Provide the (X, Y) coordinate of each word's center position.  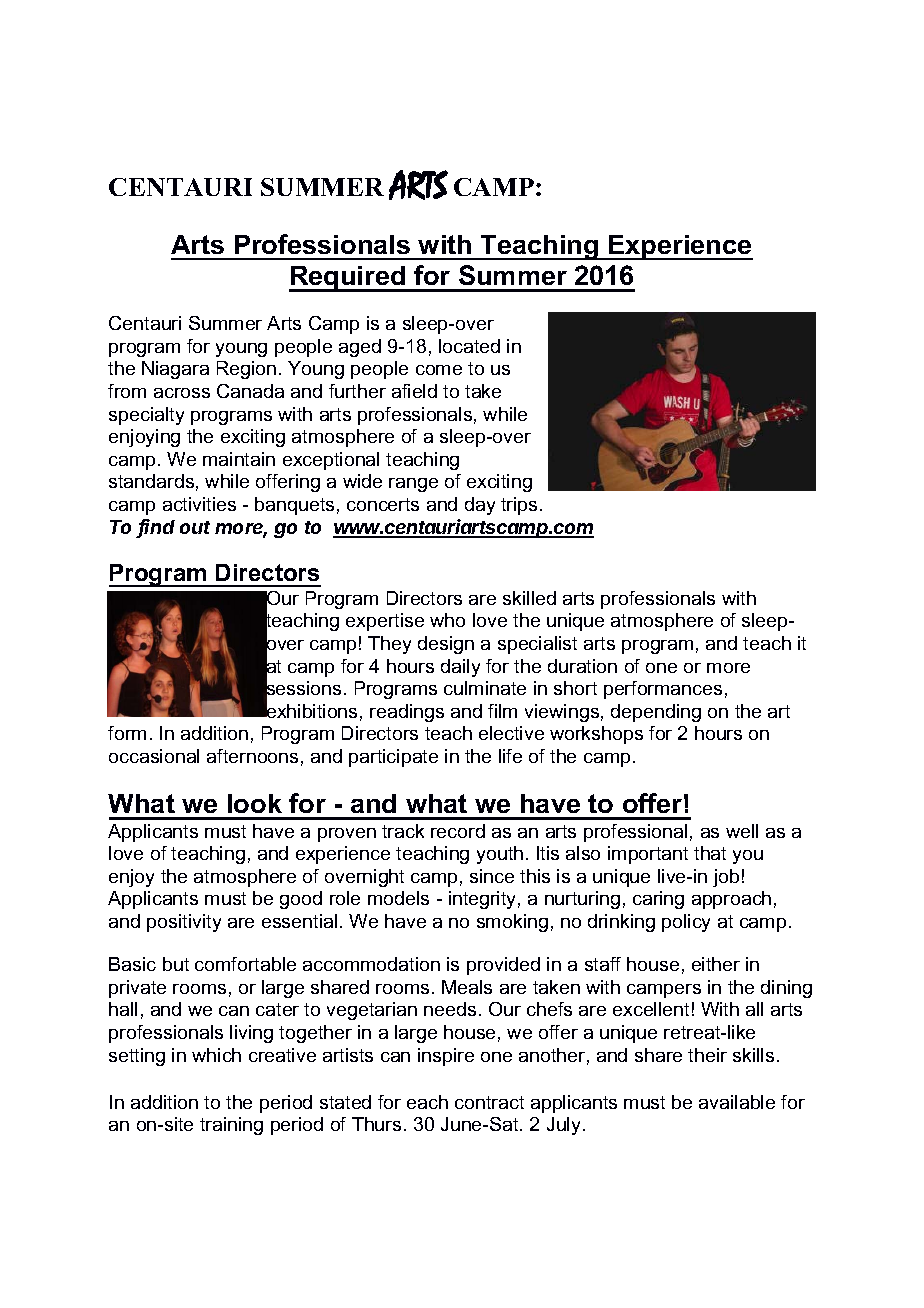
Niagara (175, 370)
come (439, 370)
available (737, 1102)
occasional (154, 756)
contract (489, 1102)
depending (656, 713)
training (231, 1126)
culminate (485, 688)
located (469, 346)
